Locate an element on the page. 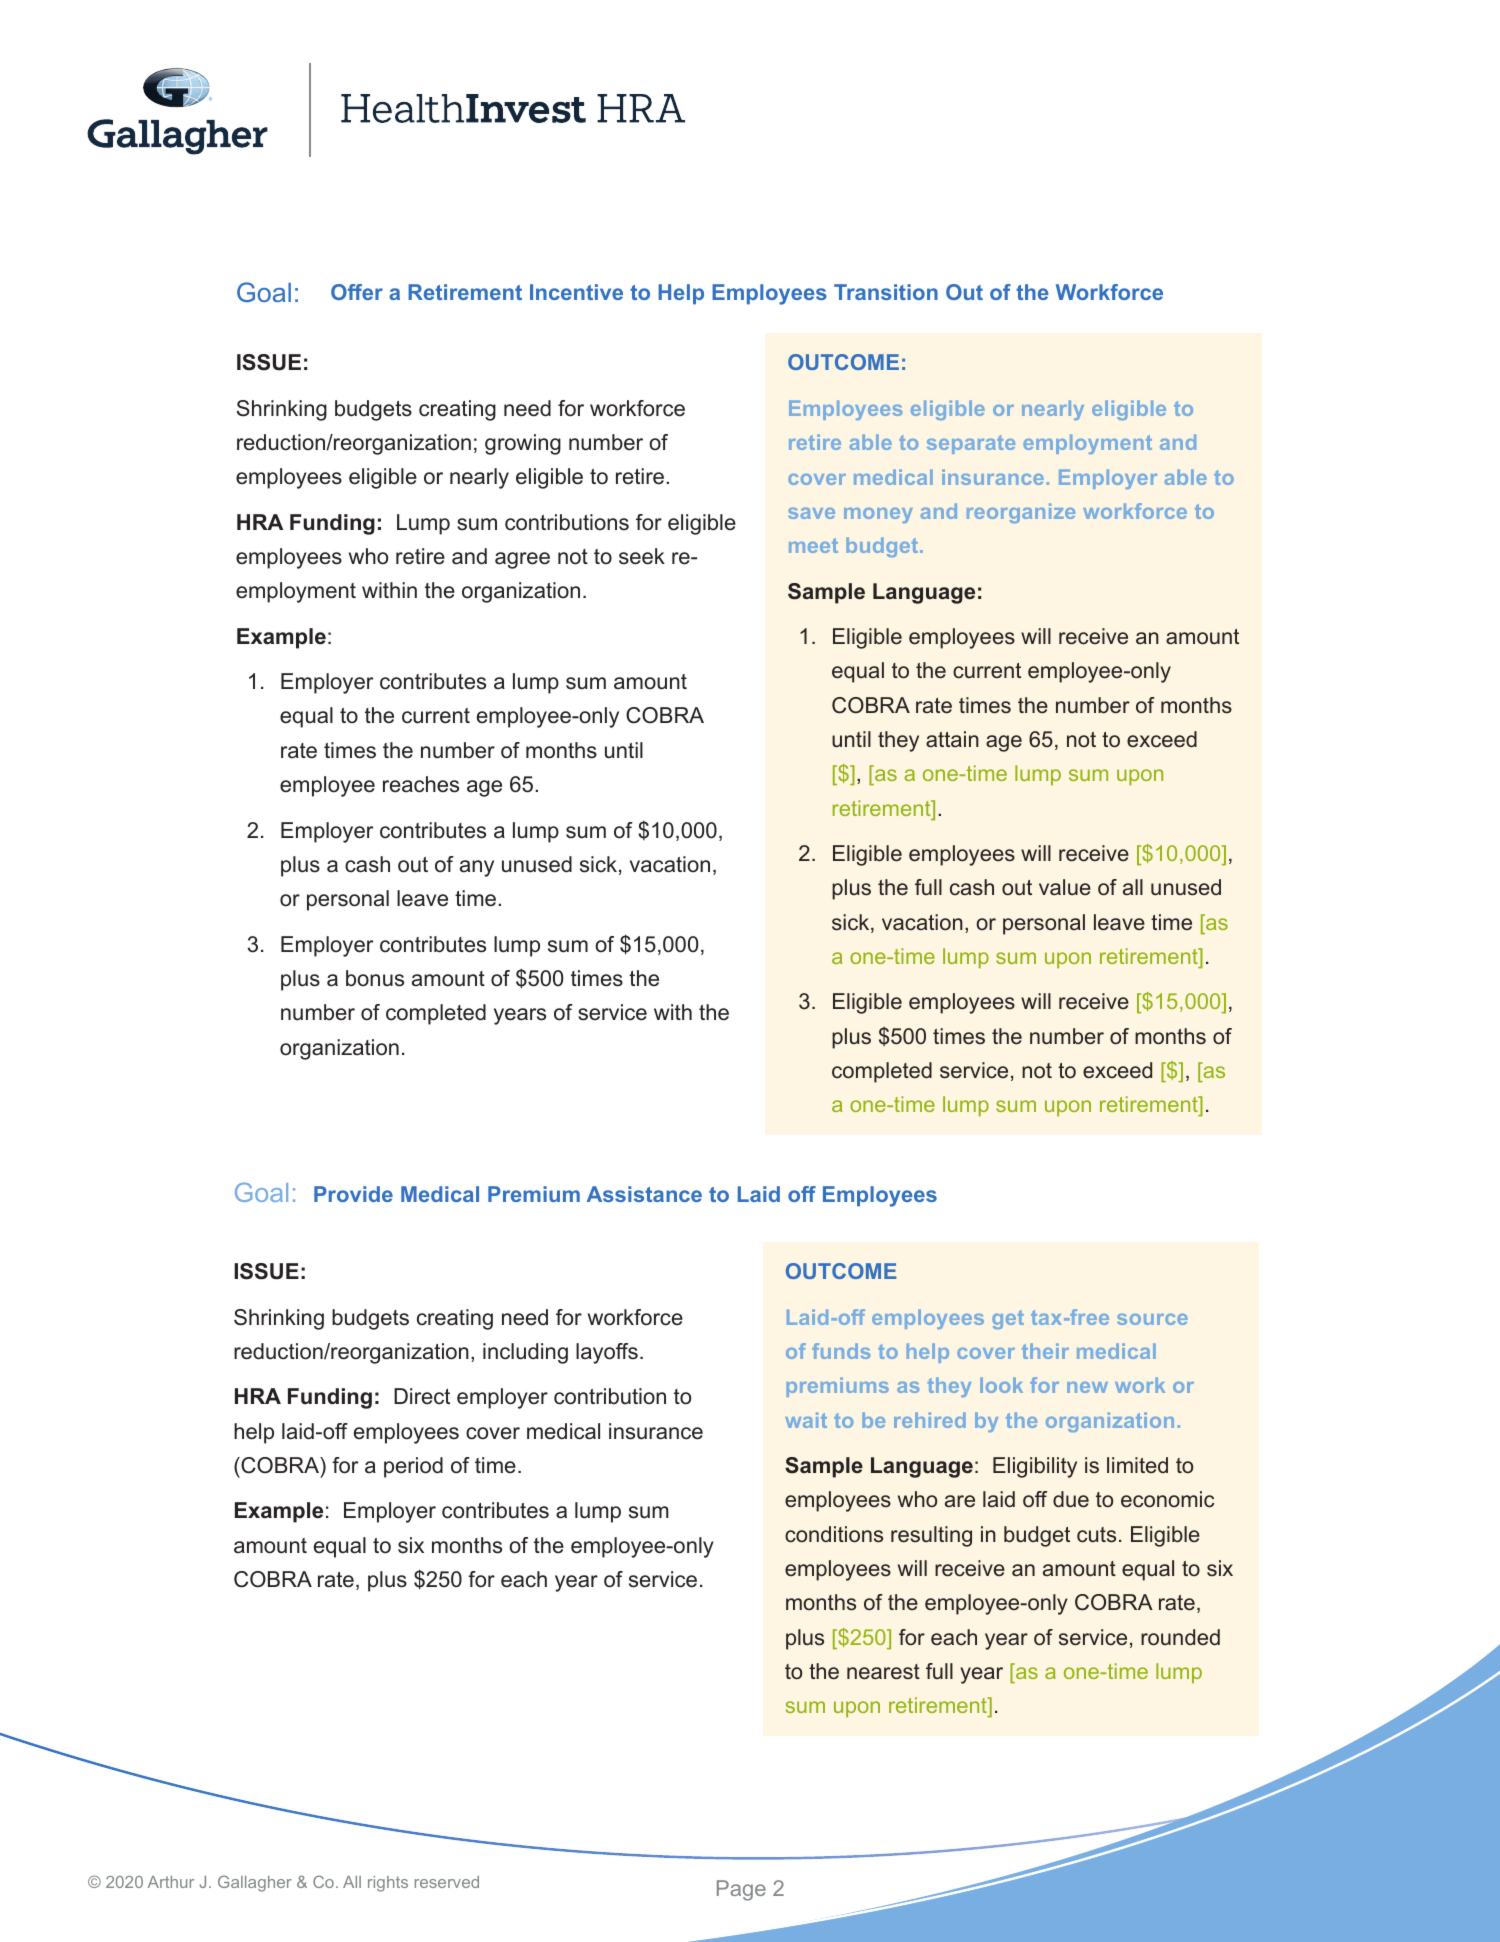  Transition is located at coordinates (886, 292).
